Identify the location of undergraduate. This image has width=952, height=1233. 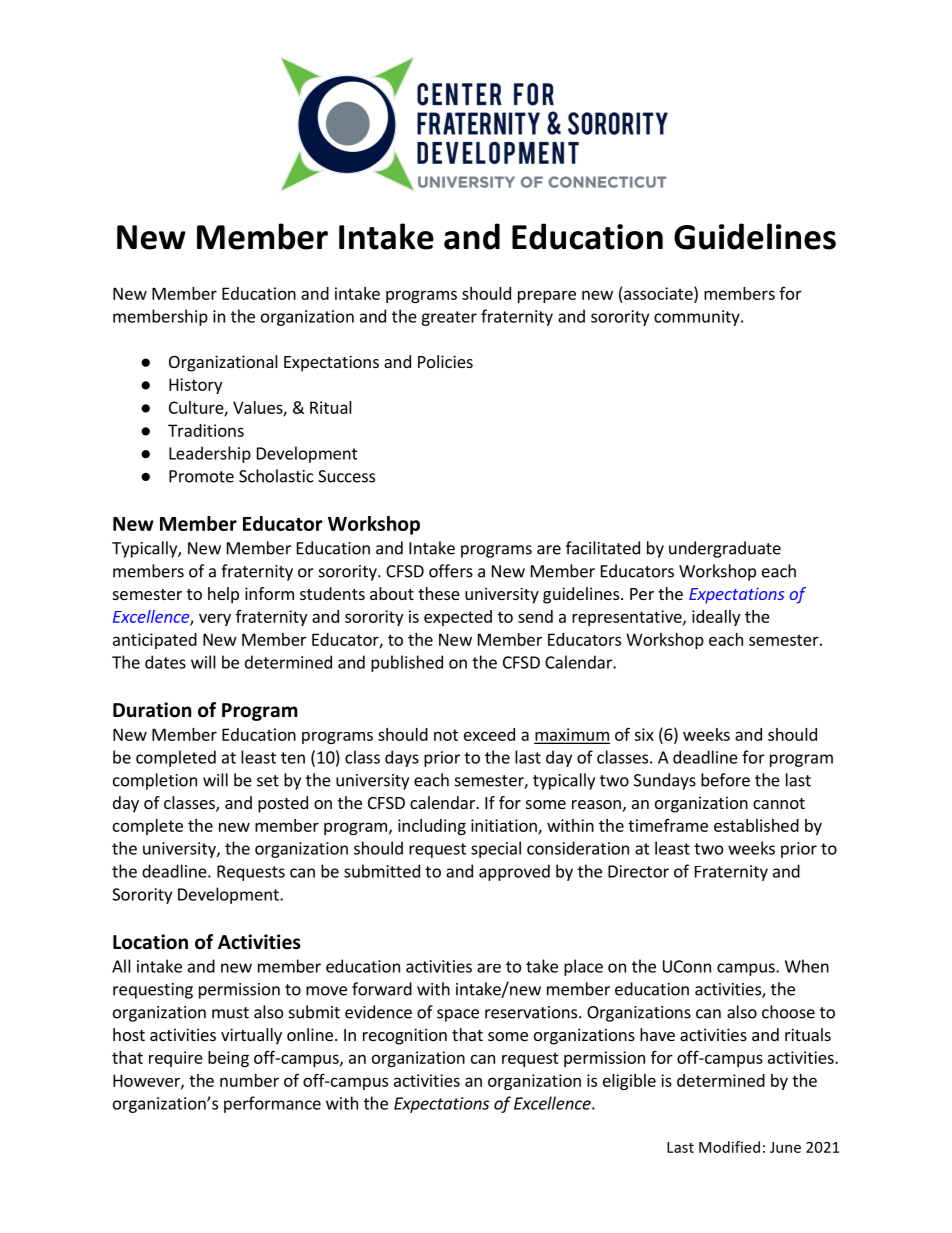
(725, 549).
